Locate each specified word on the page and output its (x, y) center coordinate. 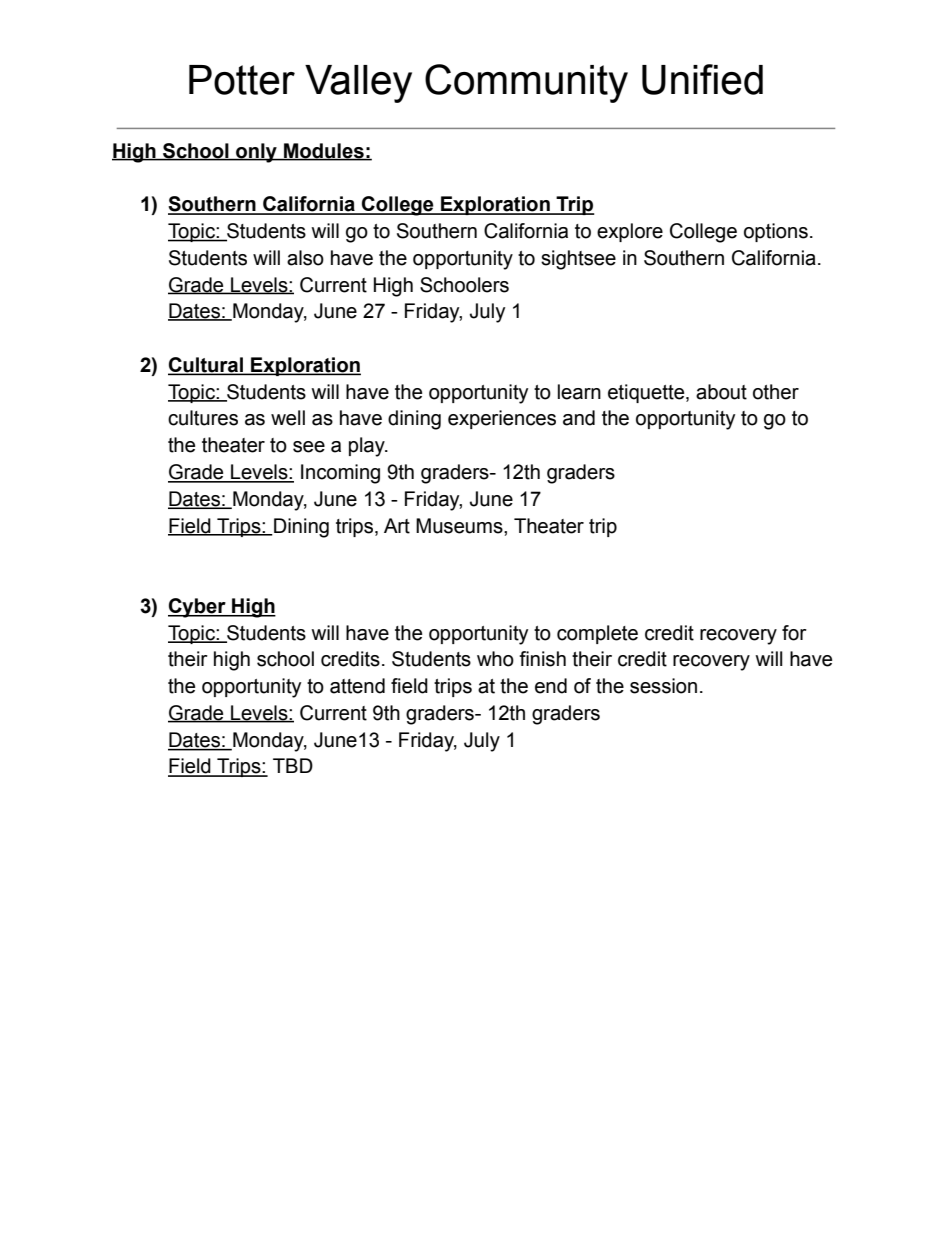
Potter (242, 80)
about (721, 392)
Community (526, 83)
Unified (702, 79)
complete (597, 634)
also (305, 258)
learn (579, 392)
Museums (460, 526)
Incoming (340, 474)
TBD (293, 765)
